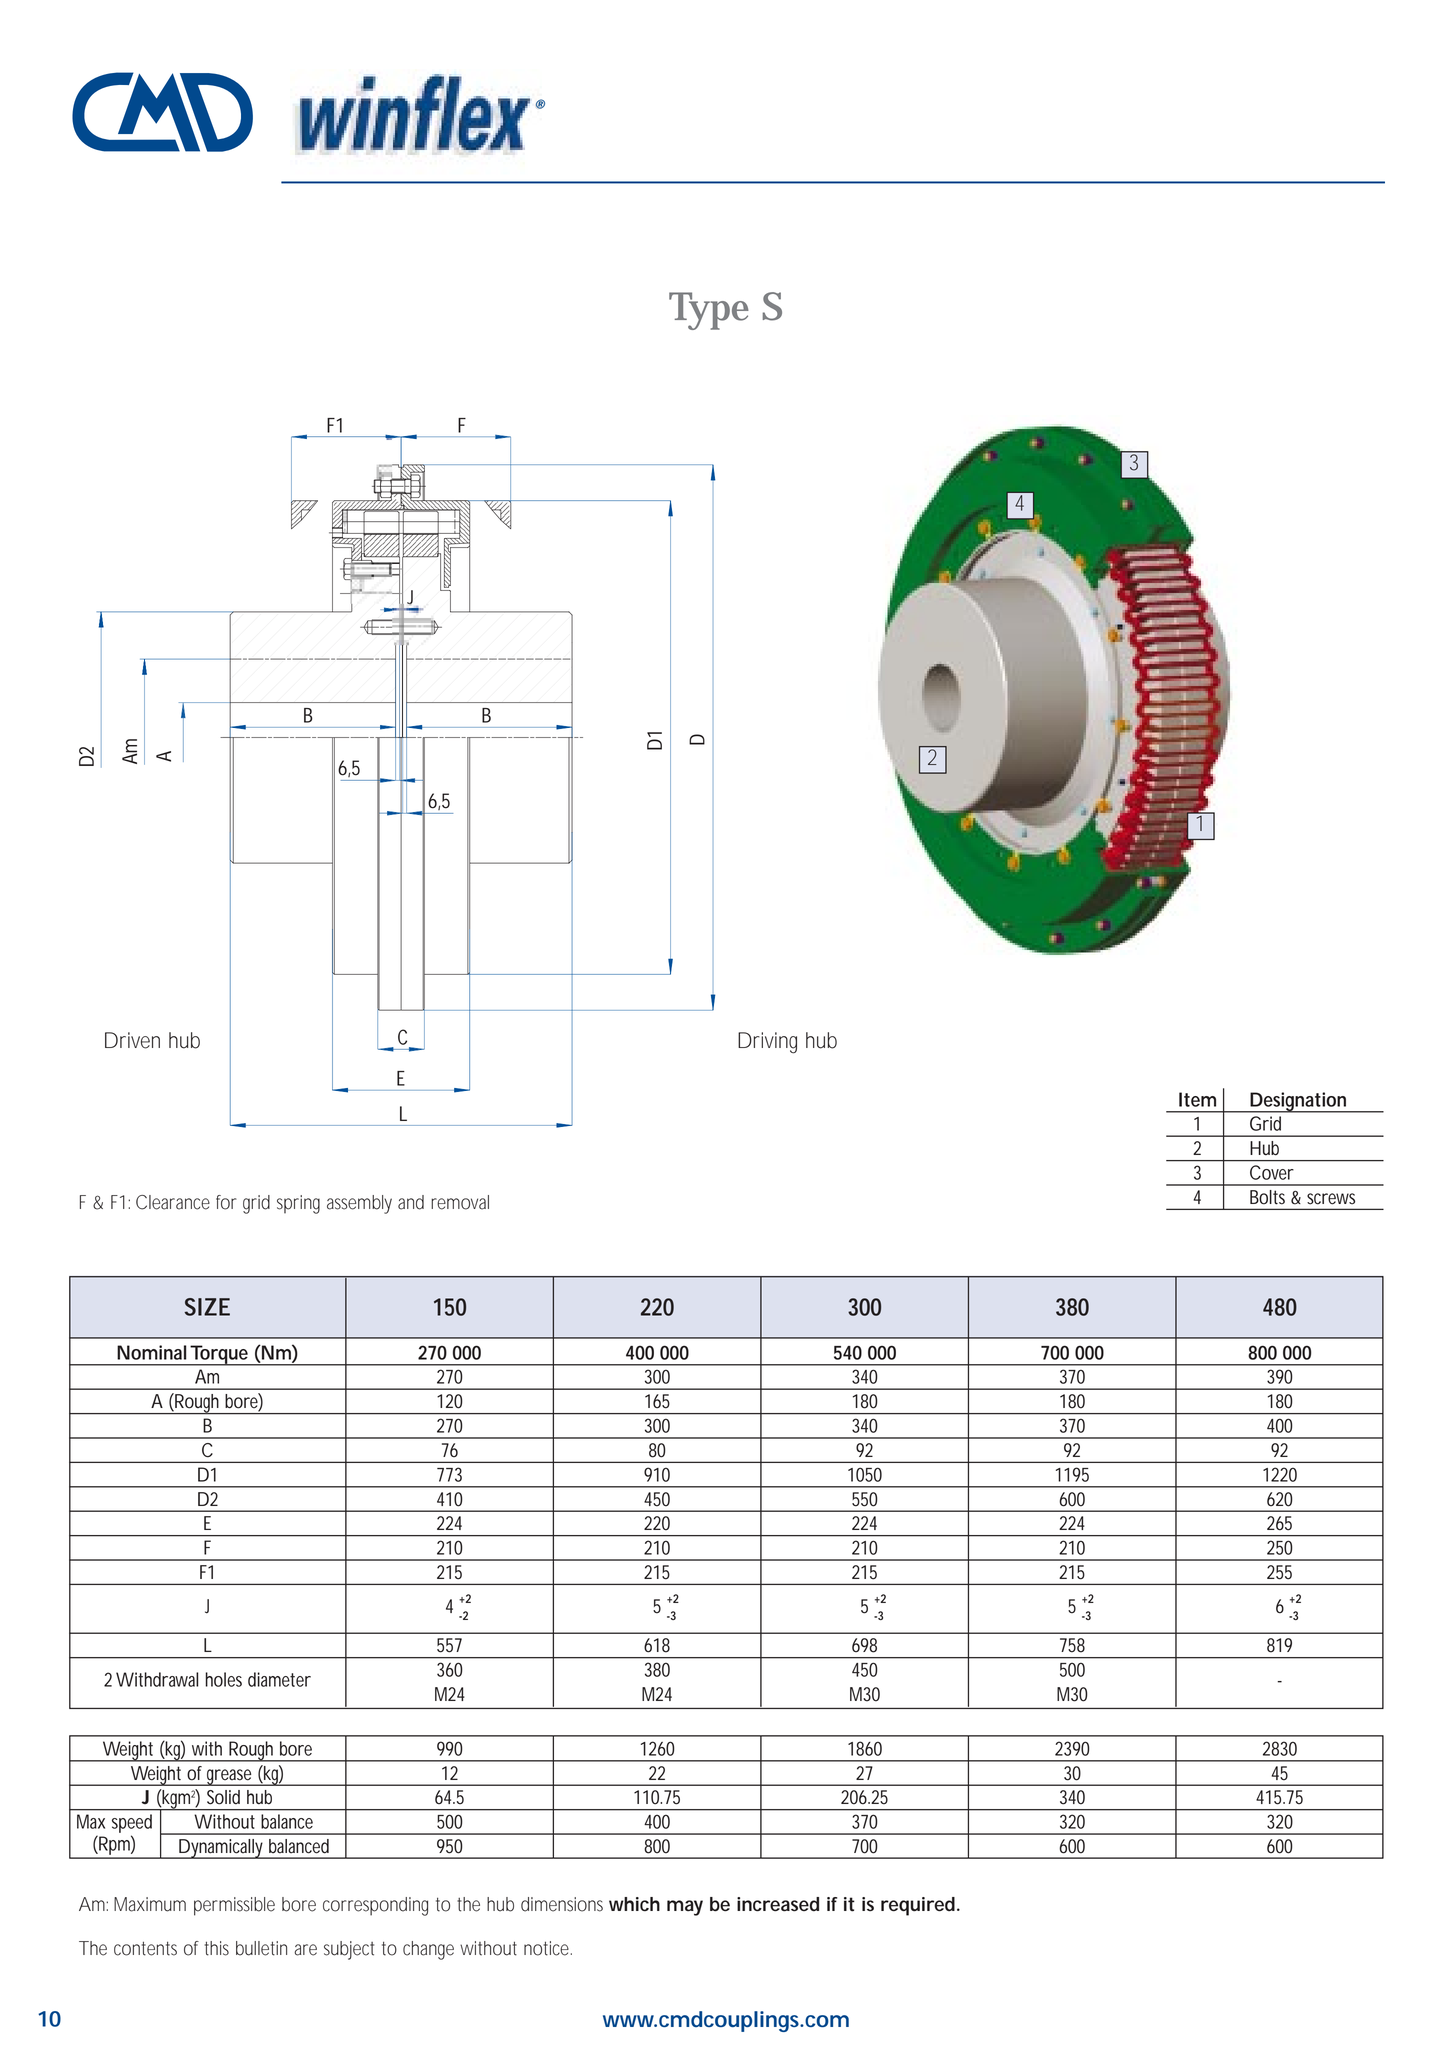 Image resolution: width=1452 pixels, height=2055 pixels. I want to click on removal, so click(460, 1202).
